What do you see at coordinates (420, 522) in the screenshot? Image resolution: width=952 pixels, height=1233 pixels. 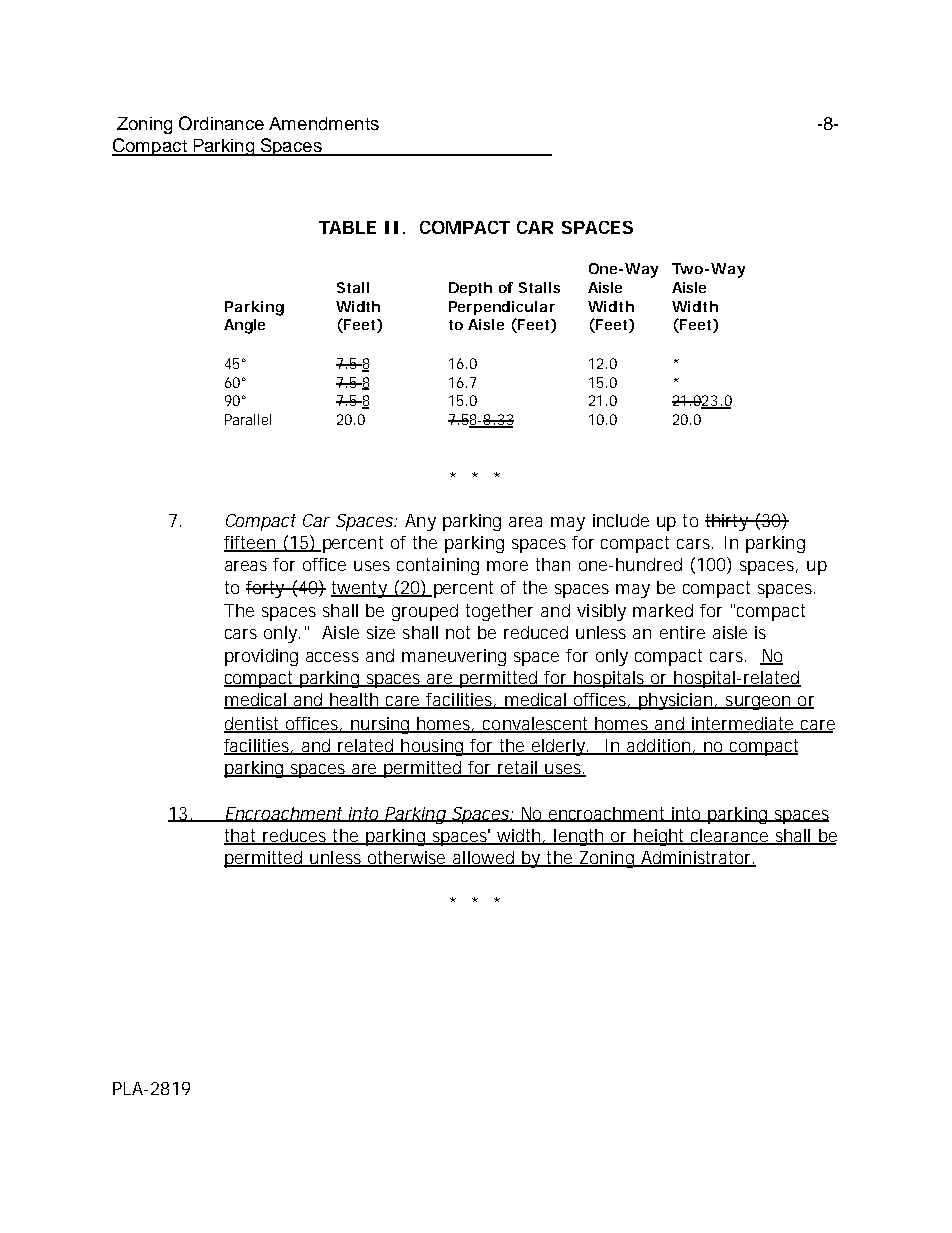 I see `Any` at bounding box center [420, 522].
